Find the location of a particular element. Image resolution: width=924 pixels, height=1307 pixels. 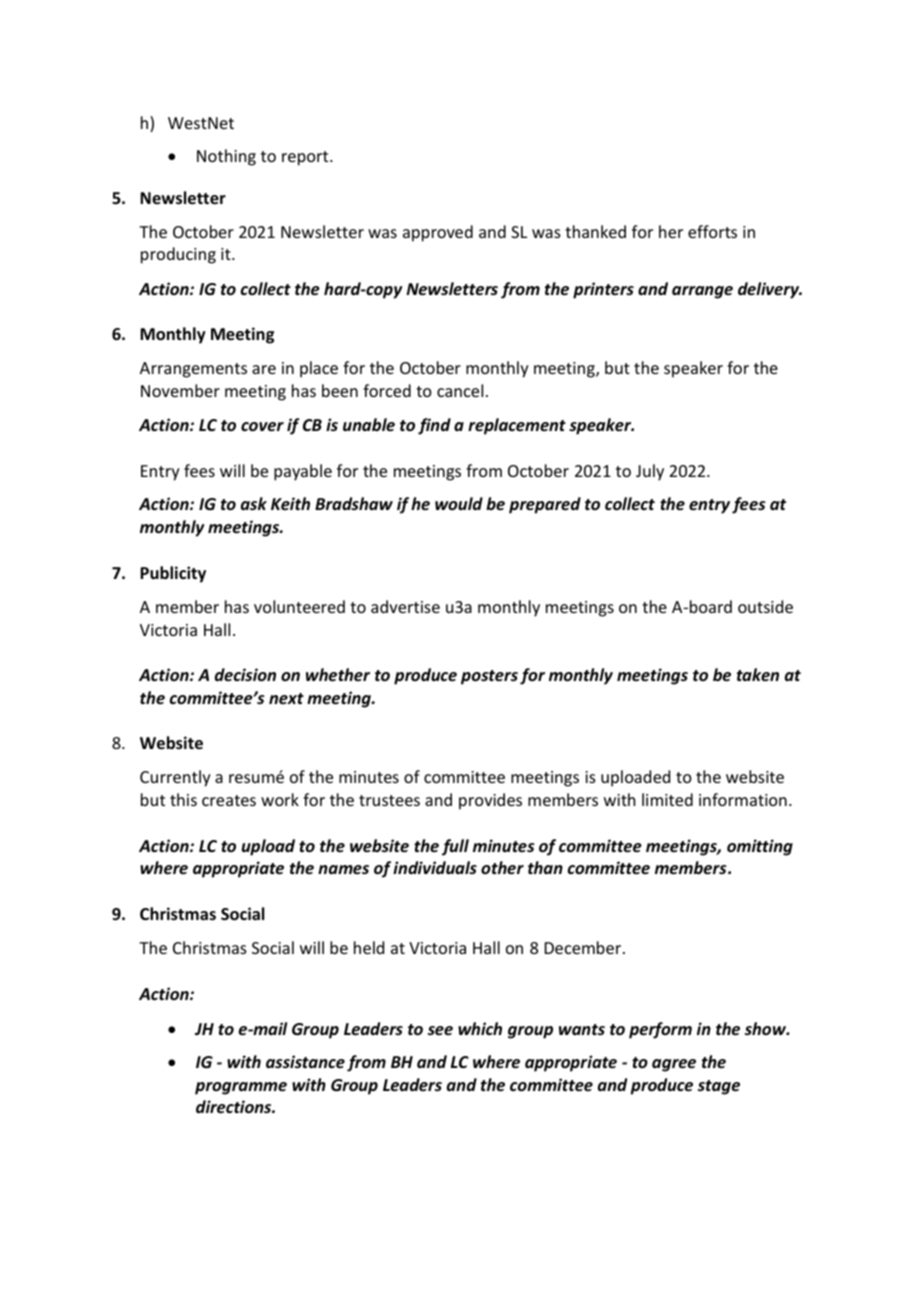

cover is located at coordinates (262, 427).
